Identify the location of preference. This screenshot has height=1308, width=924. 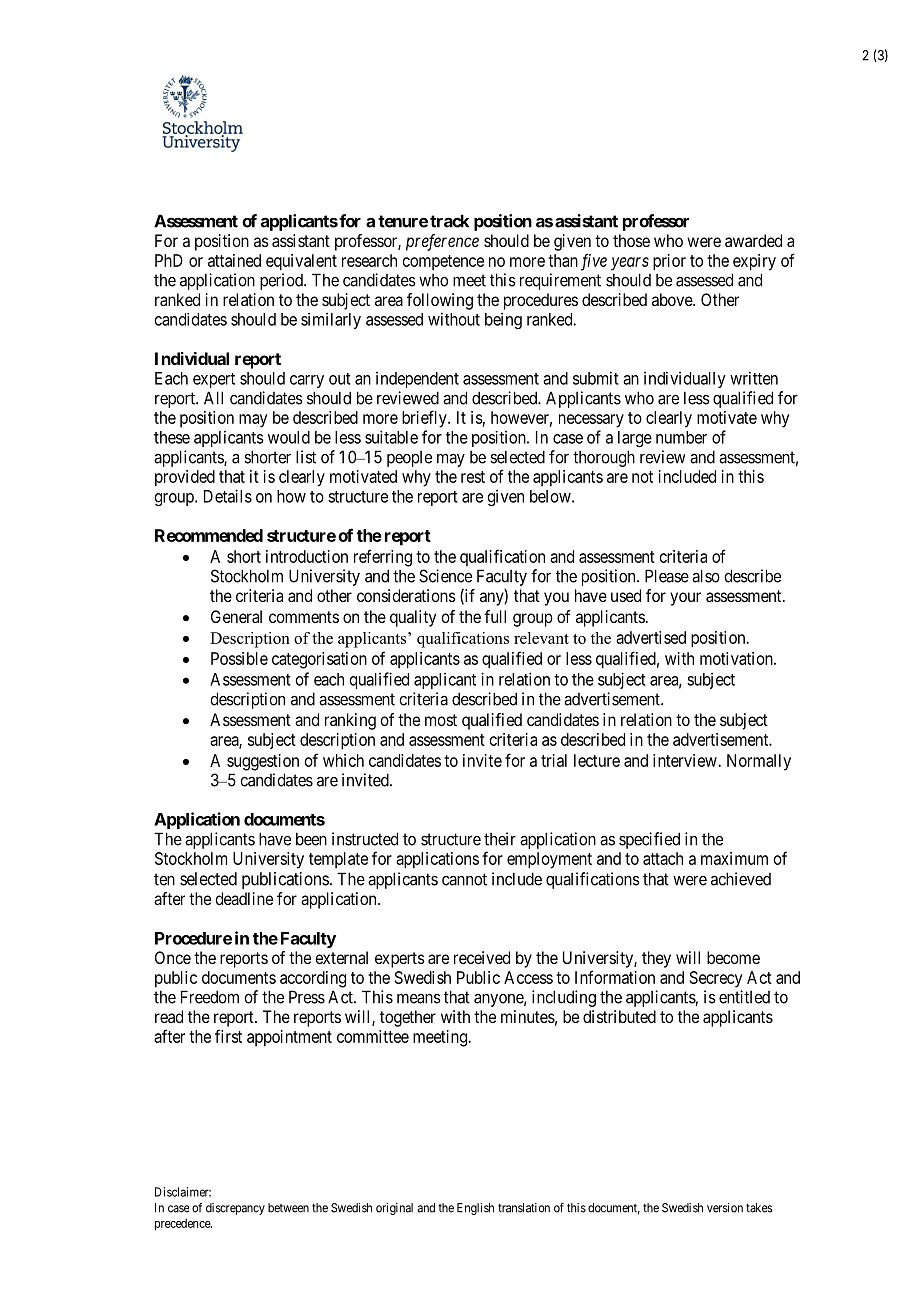
(442, 242).
